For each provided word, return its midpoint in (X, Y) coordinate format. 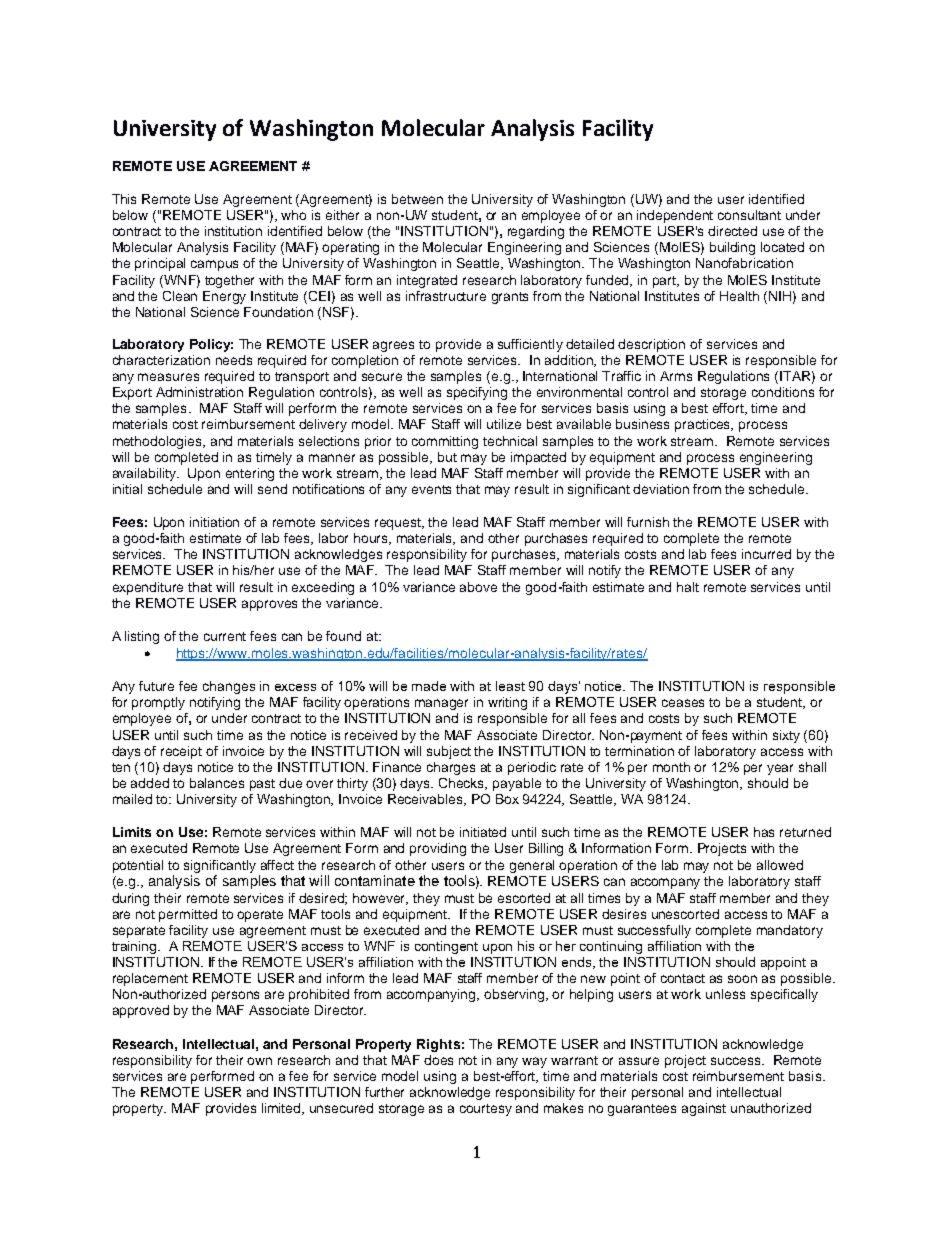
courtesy (486, 1110)
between (417, 199)
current (225, 636)
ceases (683, 703)
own (259, 1061)
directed (732, 231)
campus (214, 265)
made (429, 686)
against (704, 1109)
